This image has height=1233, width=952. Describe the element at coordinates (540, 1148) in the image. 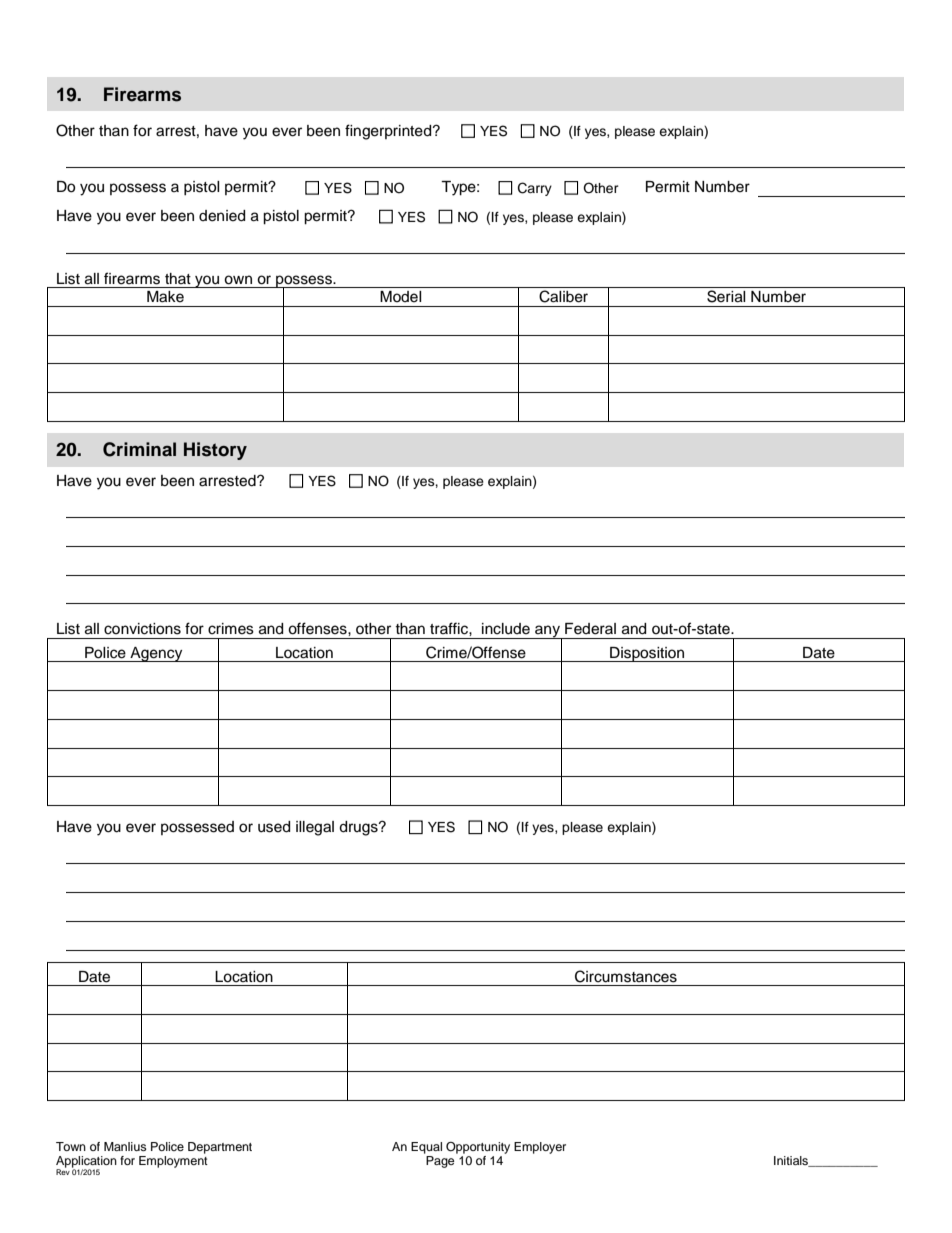

I see `Employer` at that location.
